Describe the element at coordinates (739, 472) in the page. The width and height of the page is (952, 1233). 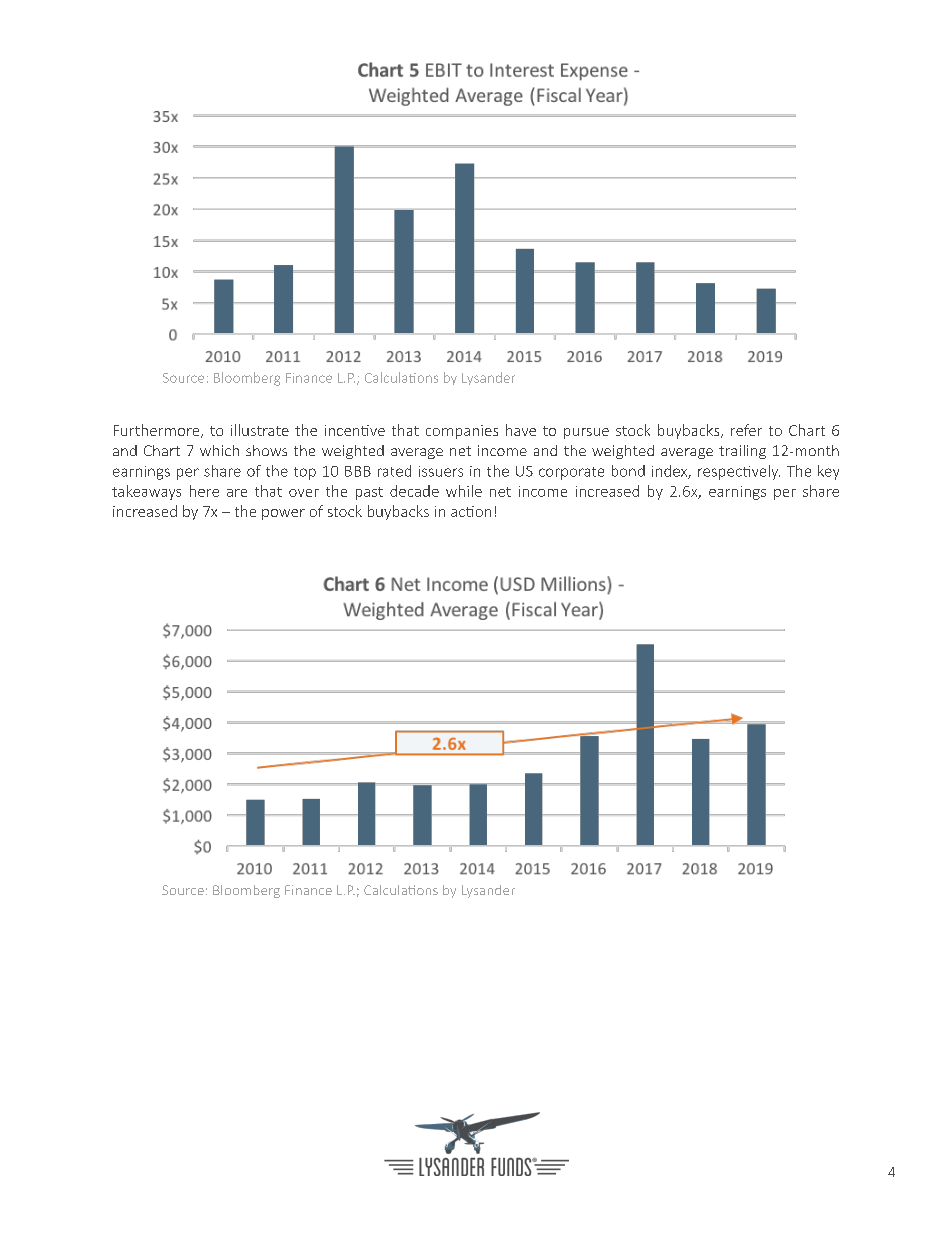
I see `respectively` at that location.
